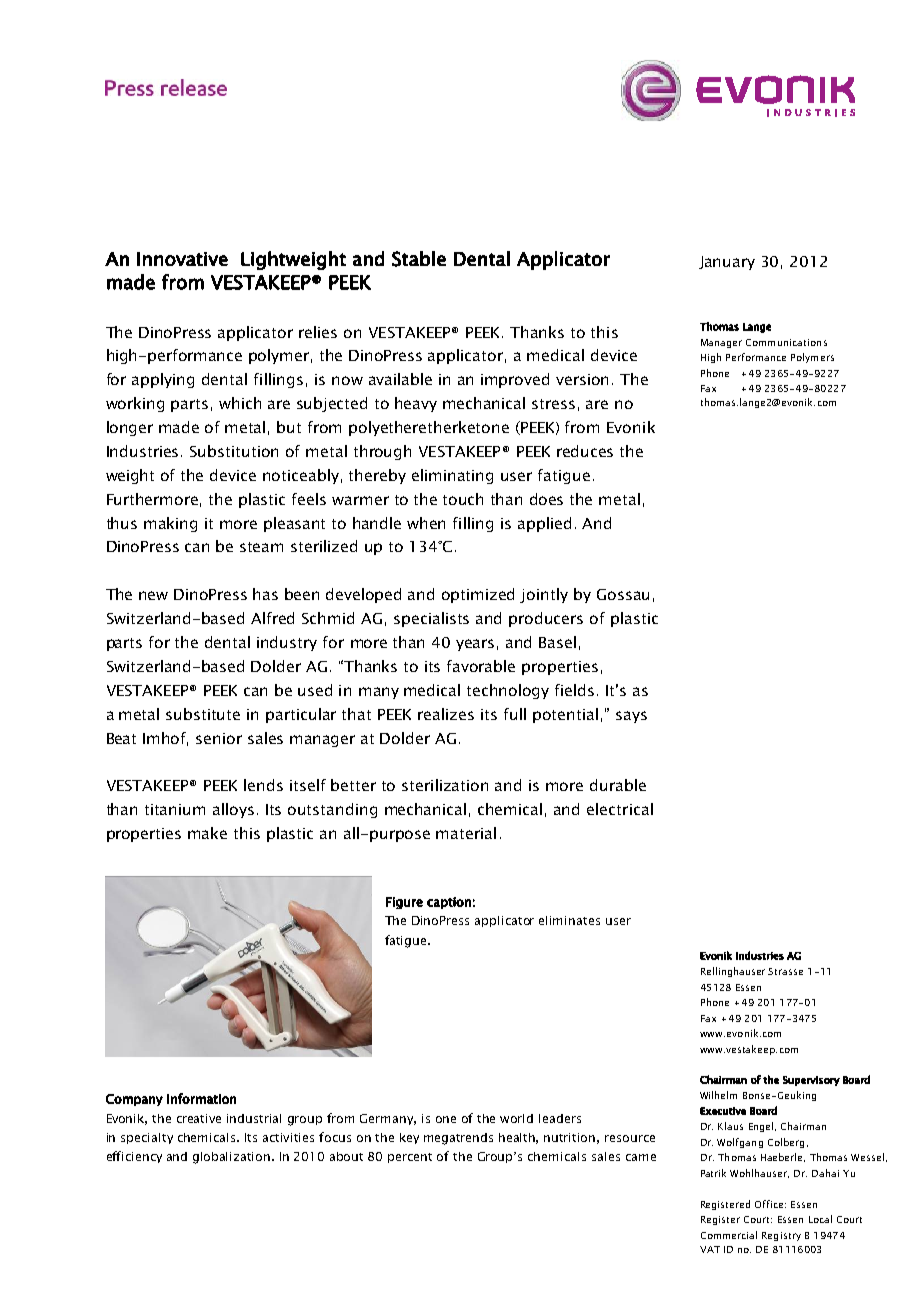 The height and width of the screenshot is (1308, 924). I want to click on material, so click(466, 833).
